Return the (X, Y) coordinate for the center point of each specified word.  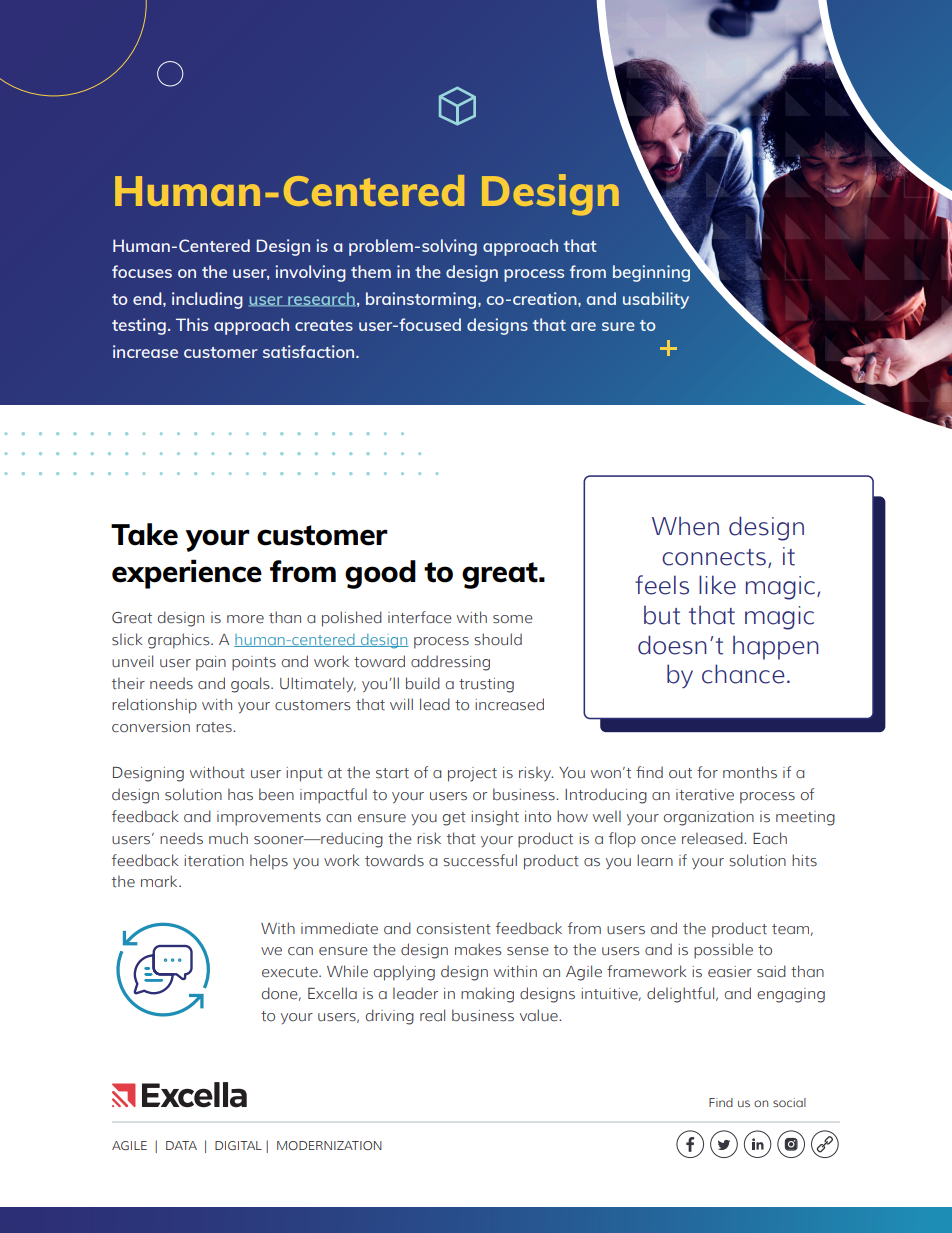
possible (723, 951)
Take (144, 534)
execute (291, 972)
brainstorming (422, 300)
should (498, 639)
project (472, 774)
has (240, 794)
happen (776, 647)
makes (478, 949)
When (685, 526)
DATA (181, 1145)
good (380, 574)
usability (656, 300)
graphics (180, 641)
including (207, 300)
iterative (705, 795)
